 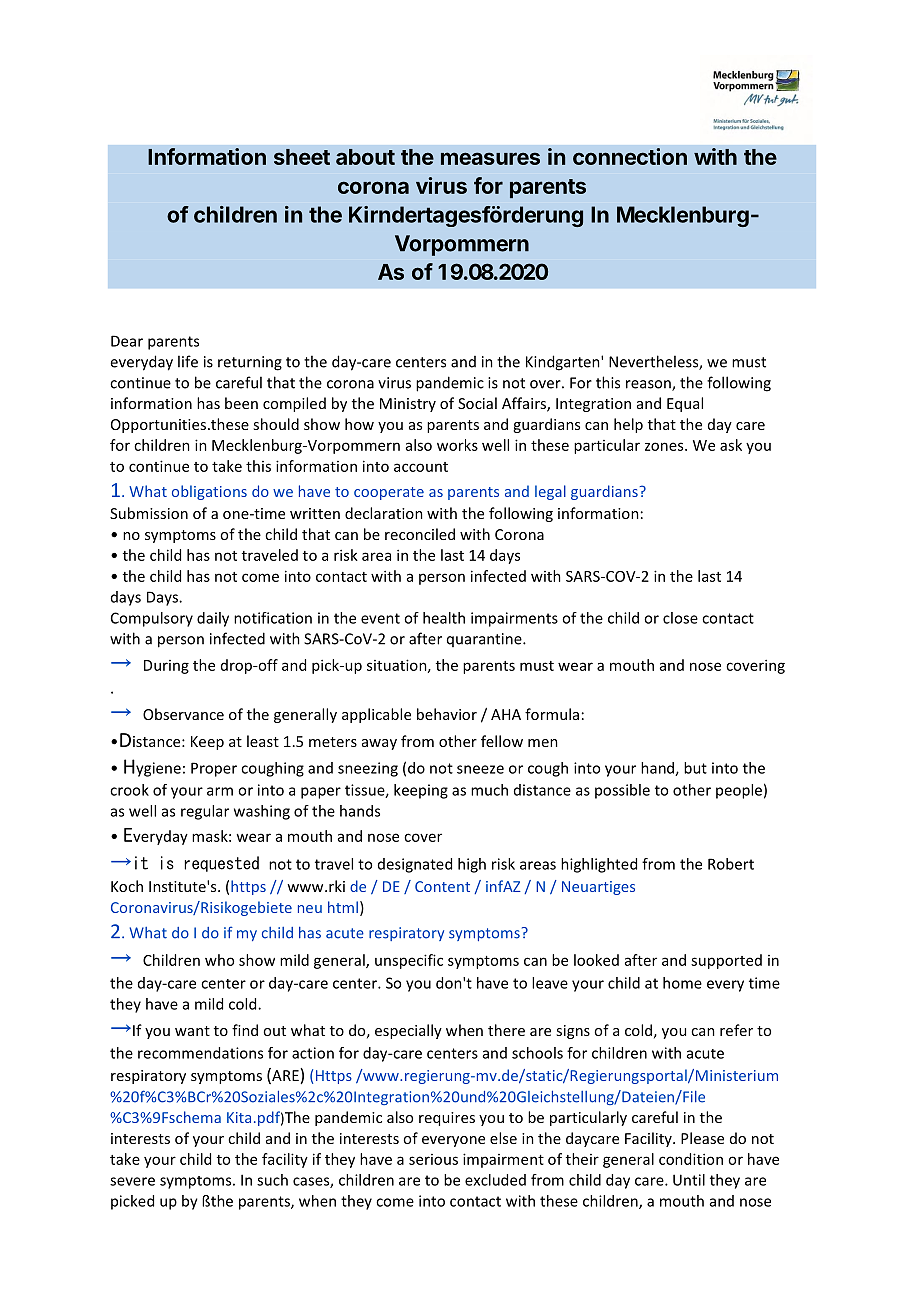 I want to click on severe, so click(x=132, y=1181).
